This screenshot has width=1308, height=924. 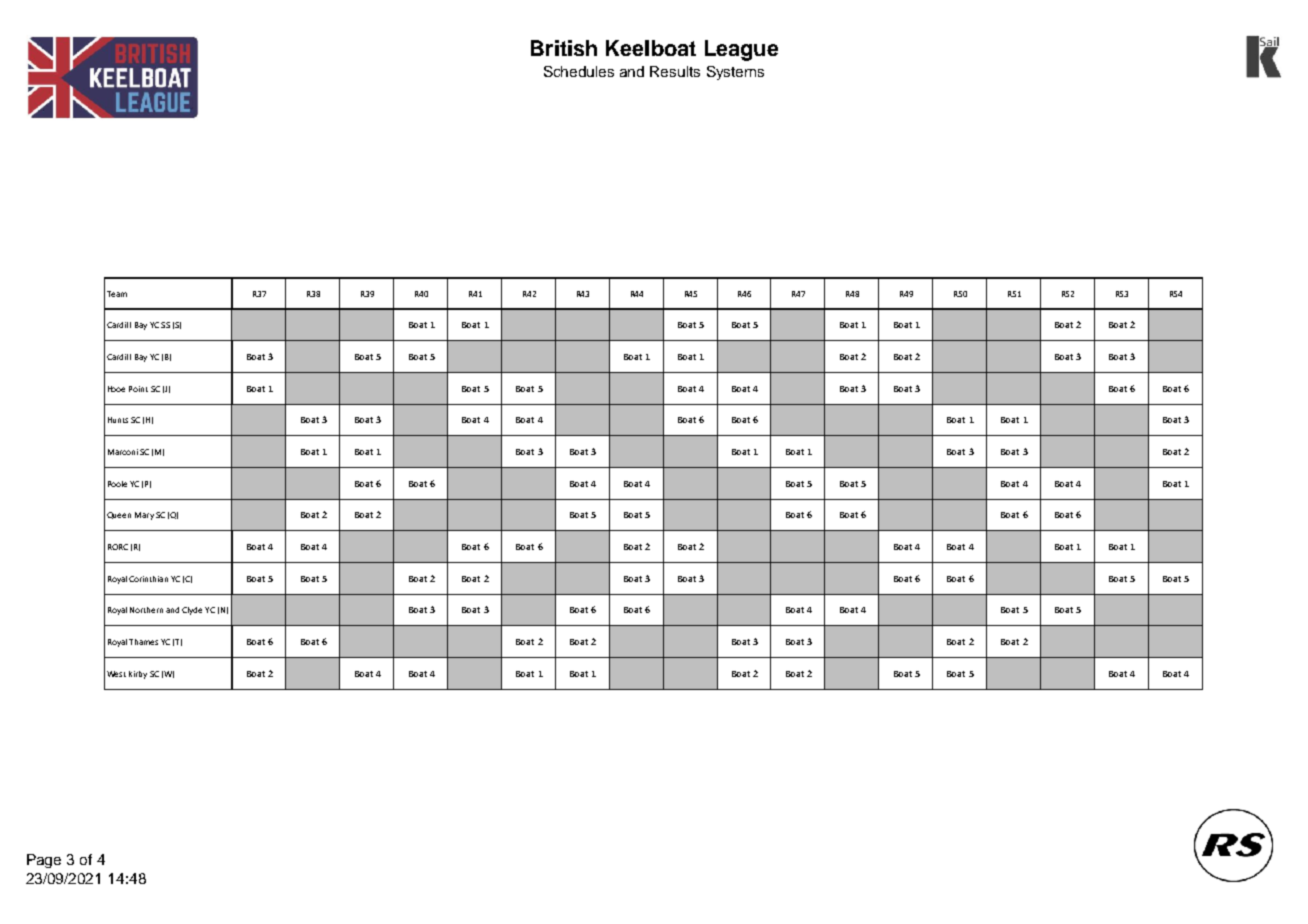 I want to click on Page, so click(x=44, y=861).
